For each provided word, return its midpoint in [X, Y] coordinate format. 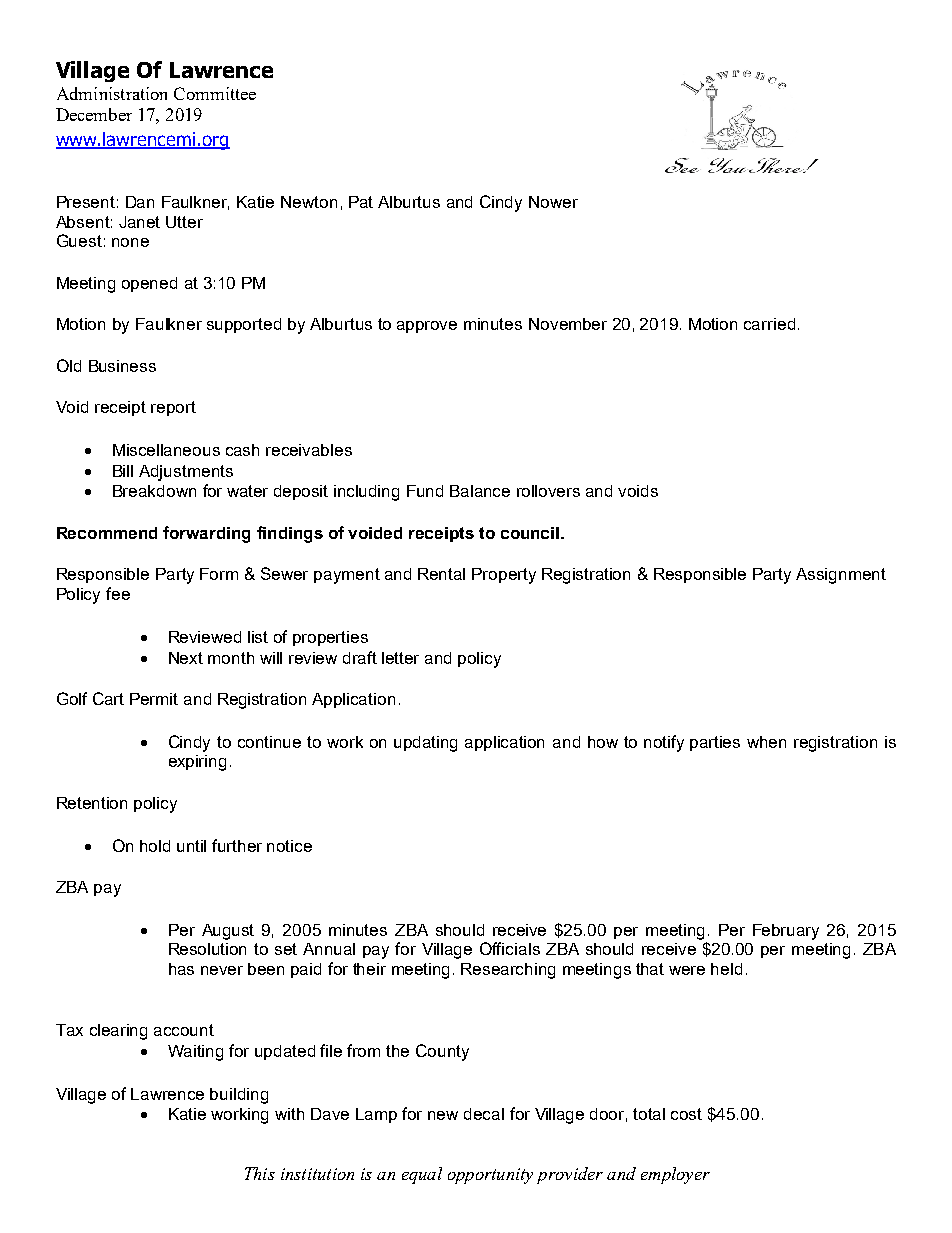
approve [427, 327]
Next [186, 658]
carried [769, 324]
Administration [112, 93]
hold [155, 846]
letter [400, 658]
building [239, 1096]
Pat [361, 202]
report [173, 408]
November [568, 324]
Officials [510, 948]
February [786, 932]
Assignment [841, 576]
